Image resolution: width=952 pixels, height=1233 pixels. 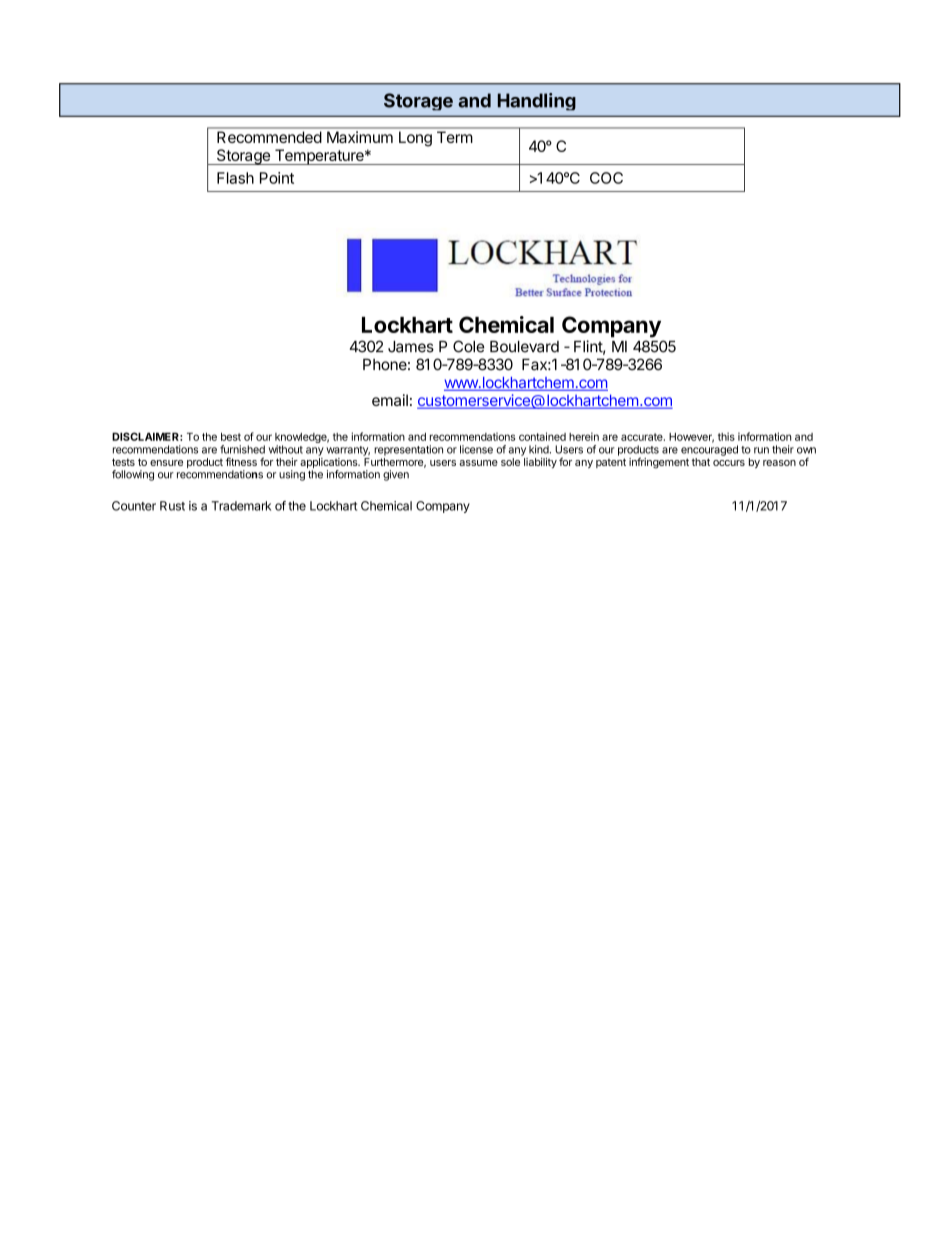 I want to click on James, so click(x=411, y=347).
